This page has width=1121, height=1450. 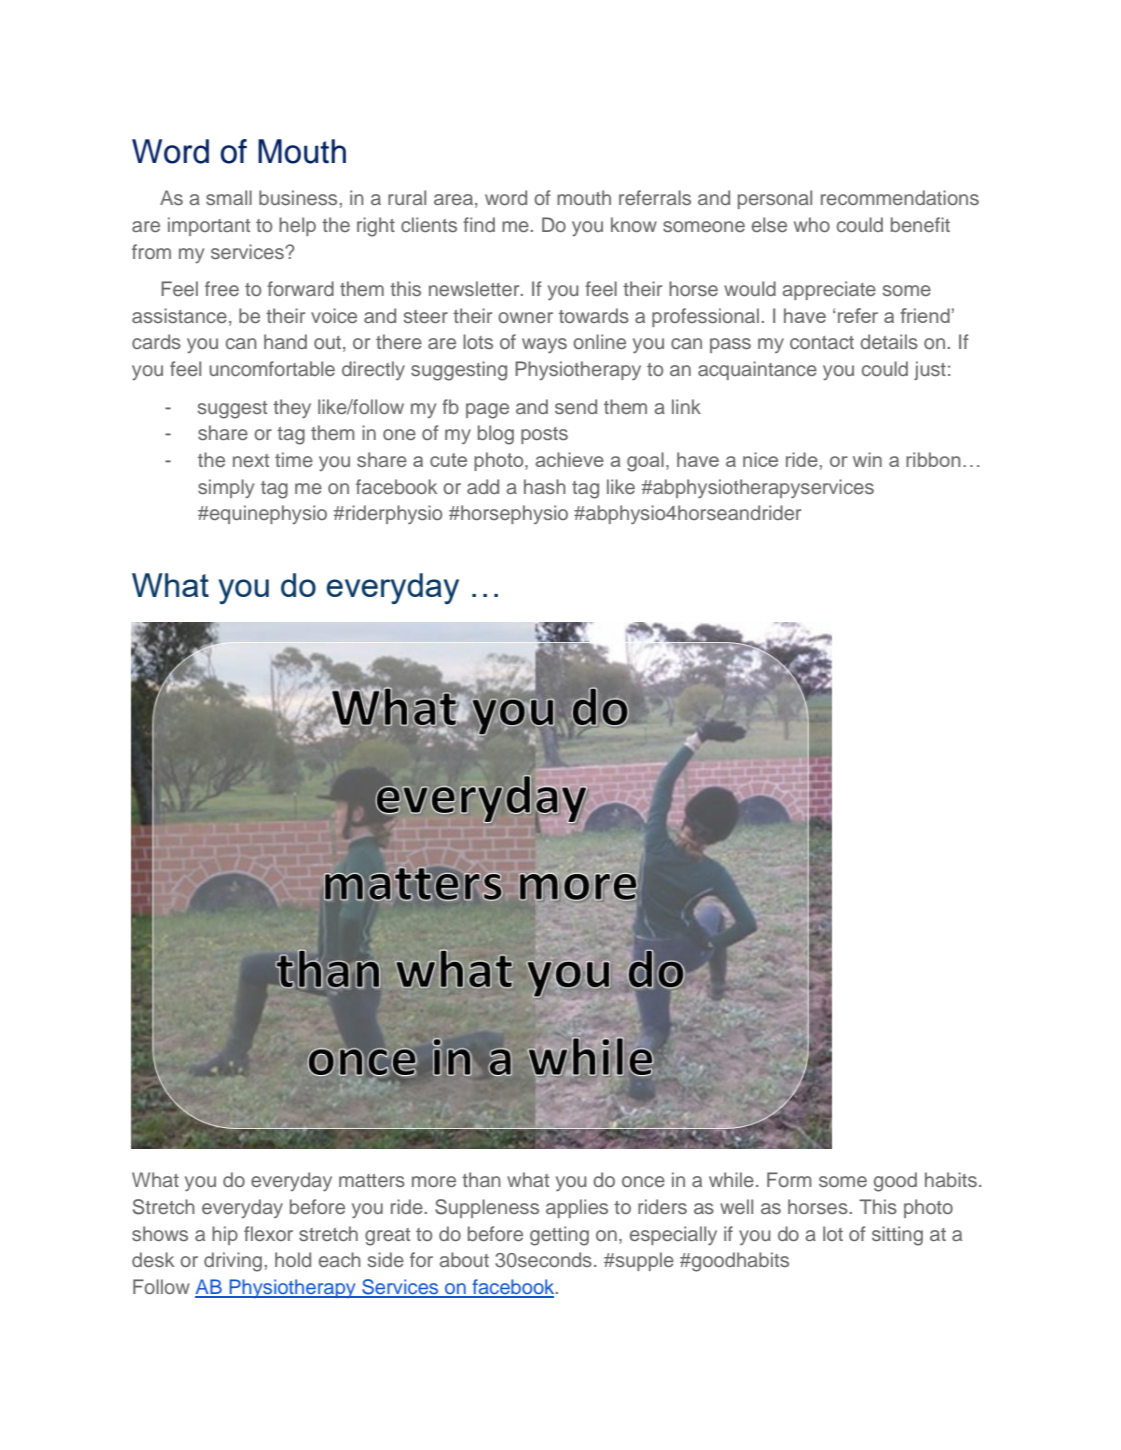 What do you see at coordinates (479, 224) in the page?
I see `find` at bounding box center [479, 224].
